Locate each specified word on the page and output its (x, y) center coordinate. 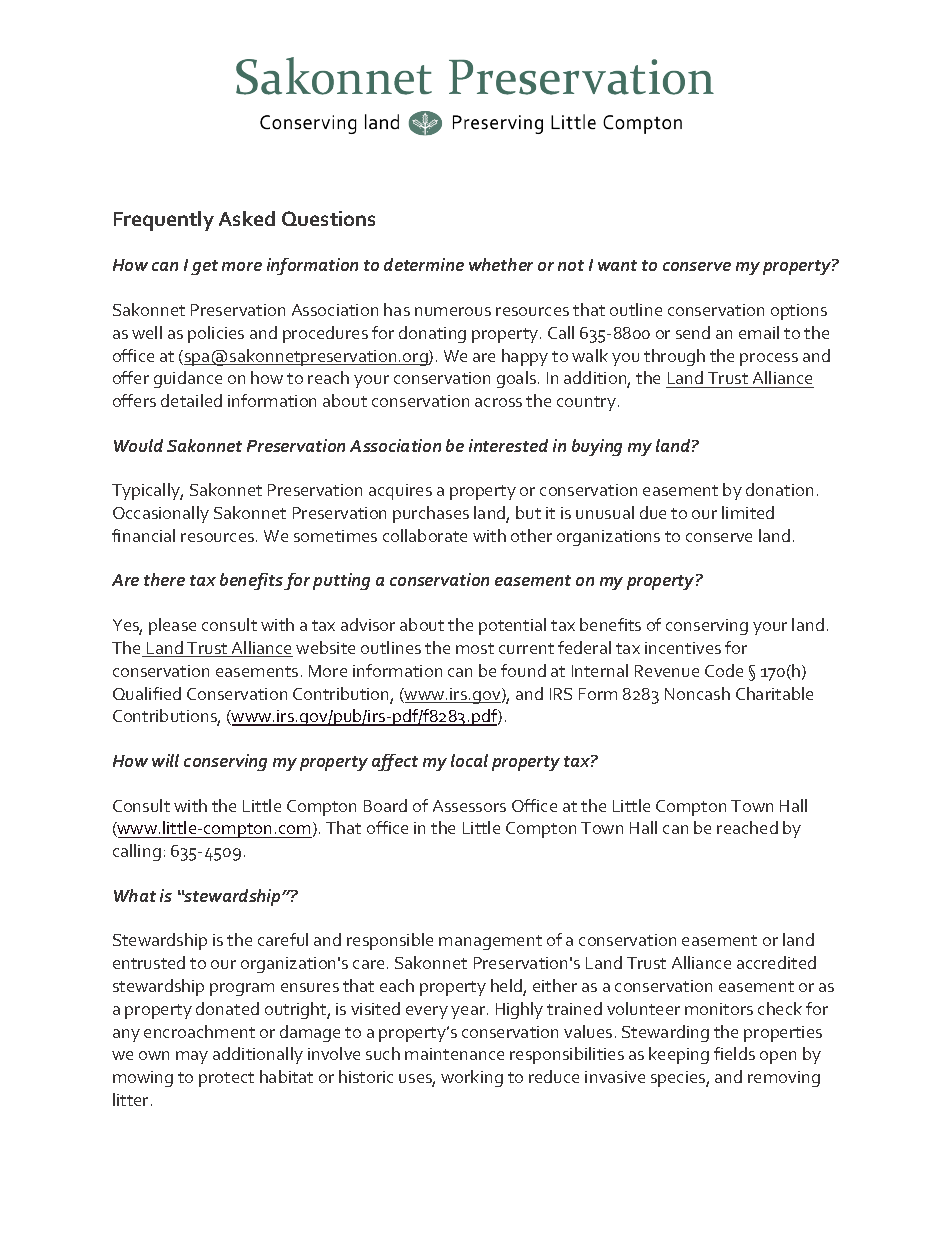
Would (138, 445)
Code (724, 670)
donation (779, 489)
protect (226, 1079)
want (617, 265)
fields (734, 1053)
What (135, 895)
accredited (776, 962)
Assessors (469, 806)
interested (508, 445)
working (472, 1078)
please (172, 626)
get (204, 267)
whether (501, 264)
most (475, 648)
